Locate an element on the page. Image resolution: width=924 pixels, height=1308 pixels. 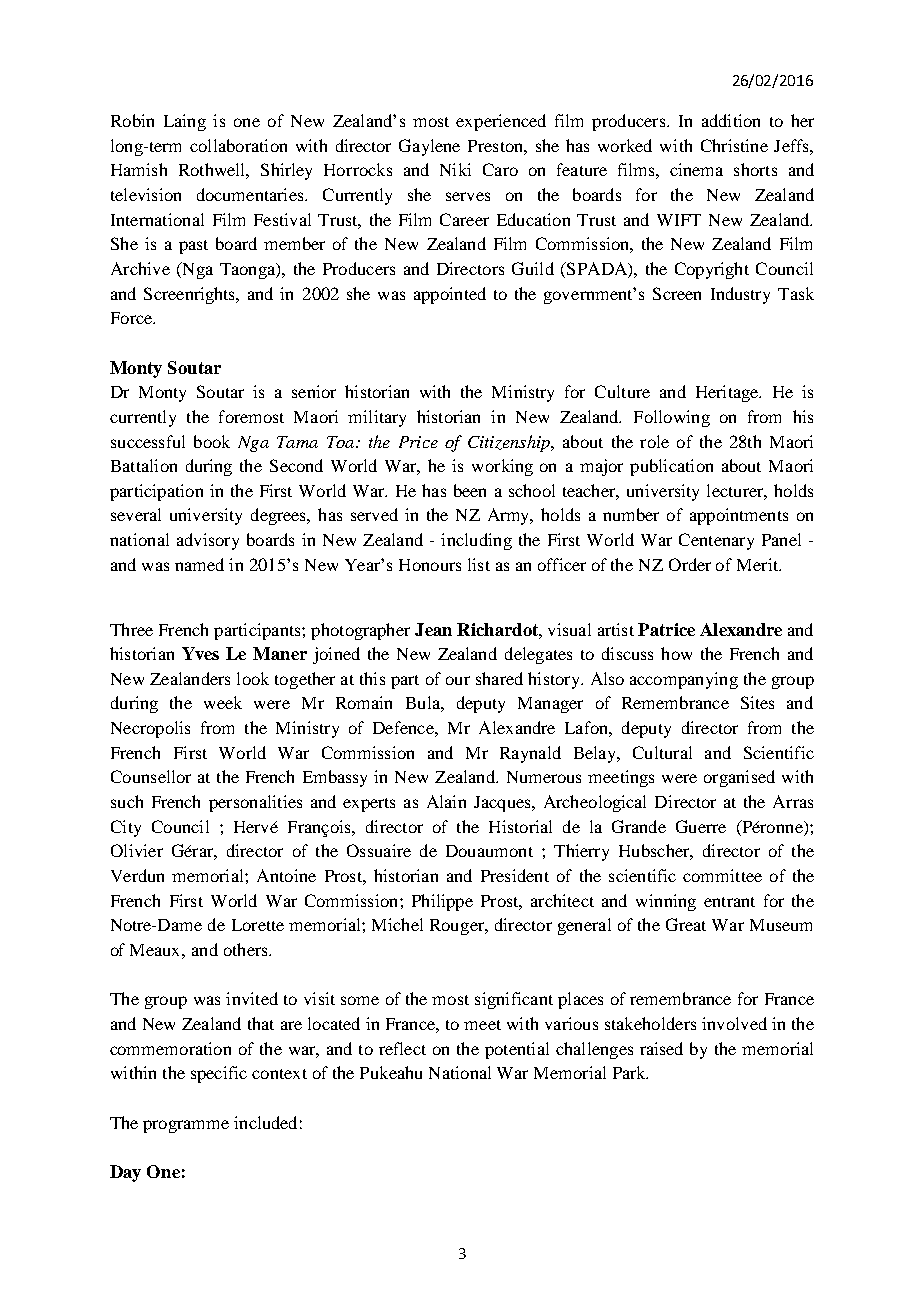
collaboration is located at coordinates (238, 145).
